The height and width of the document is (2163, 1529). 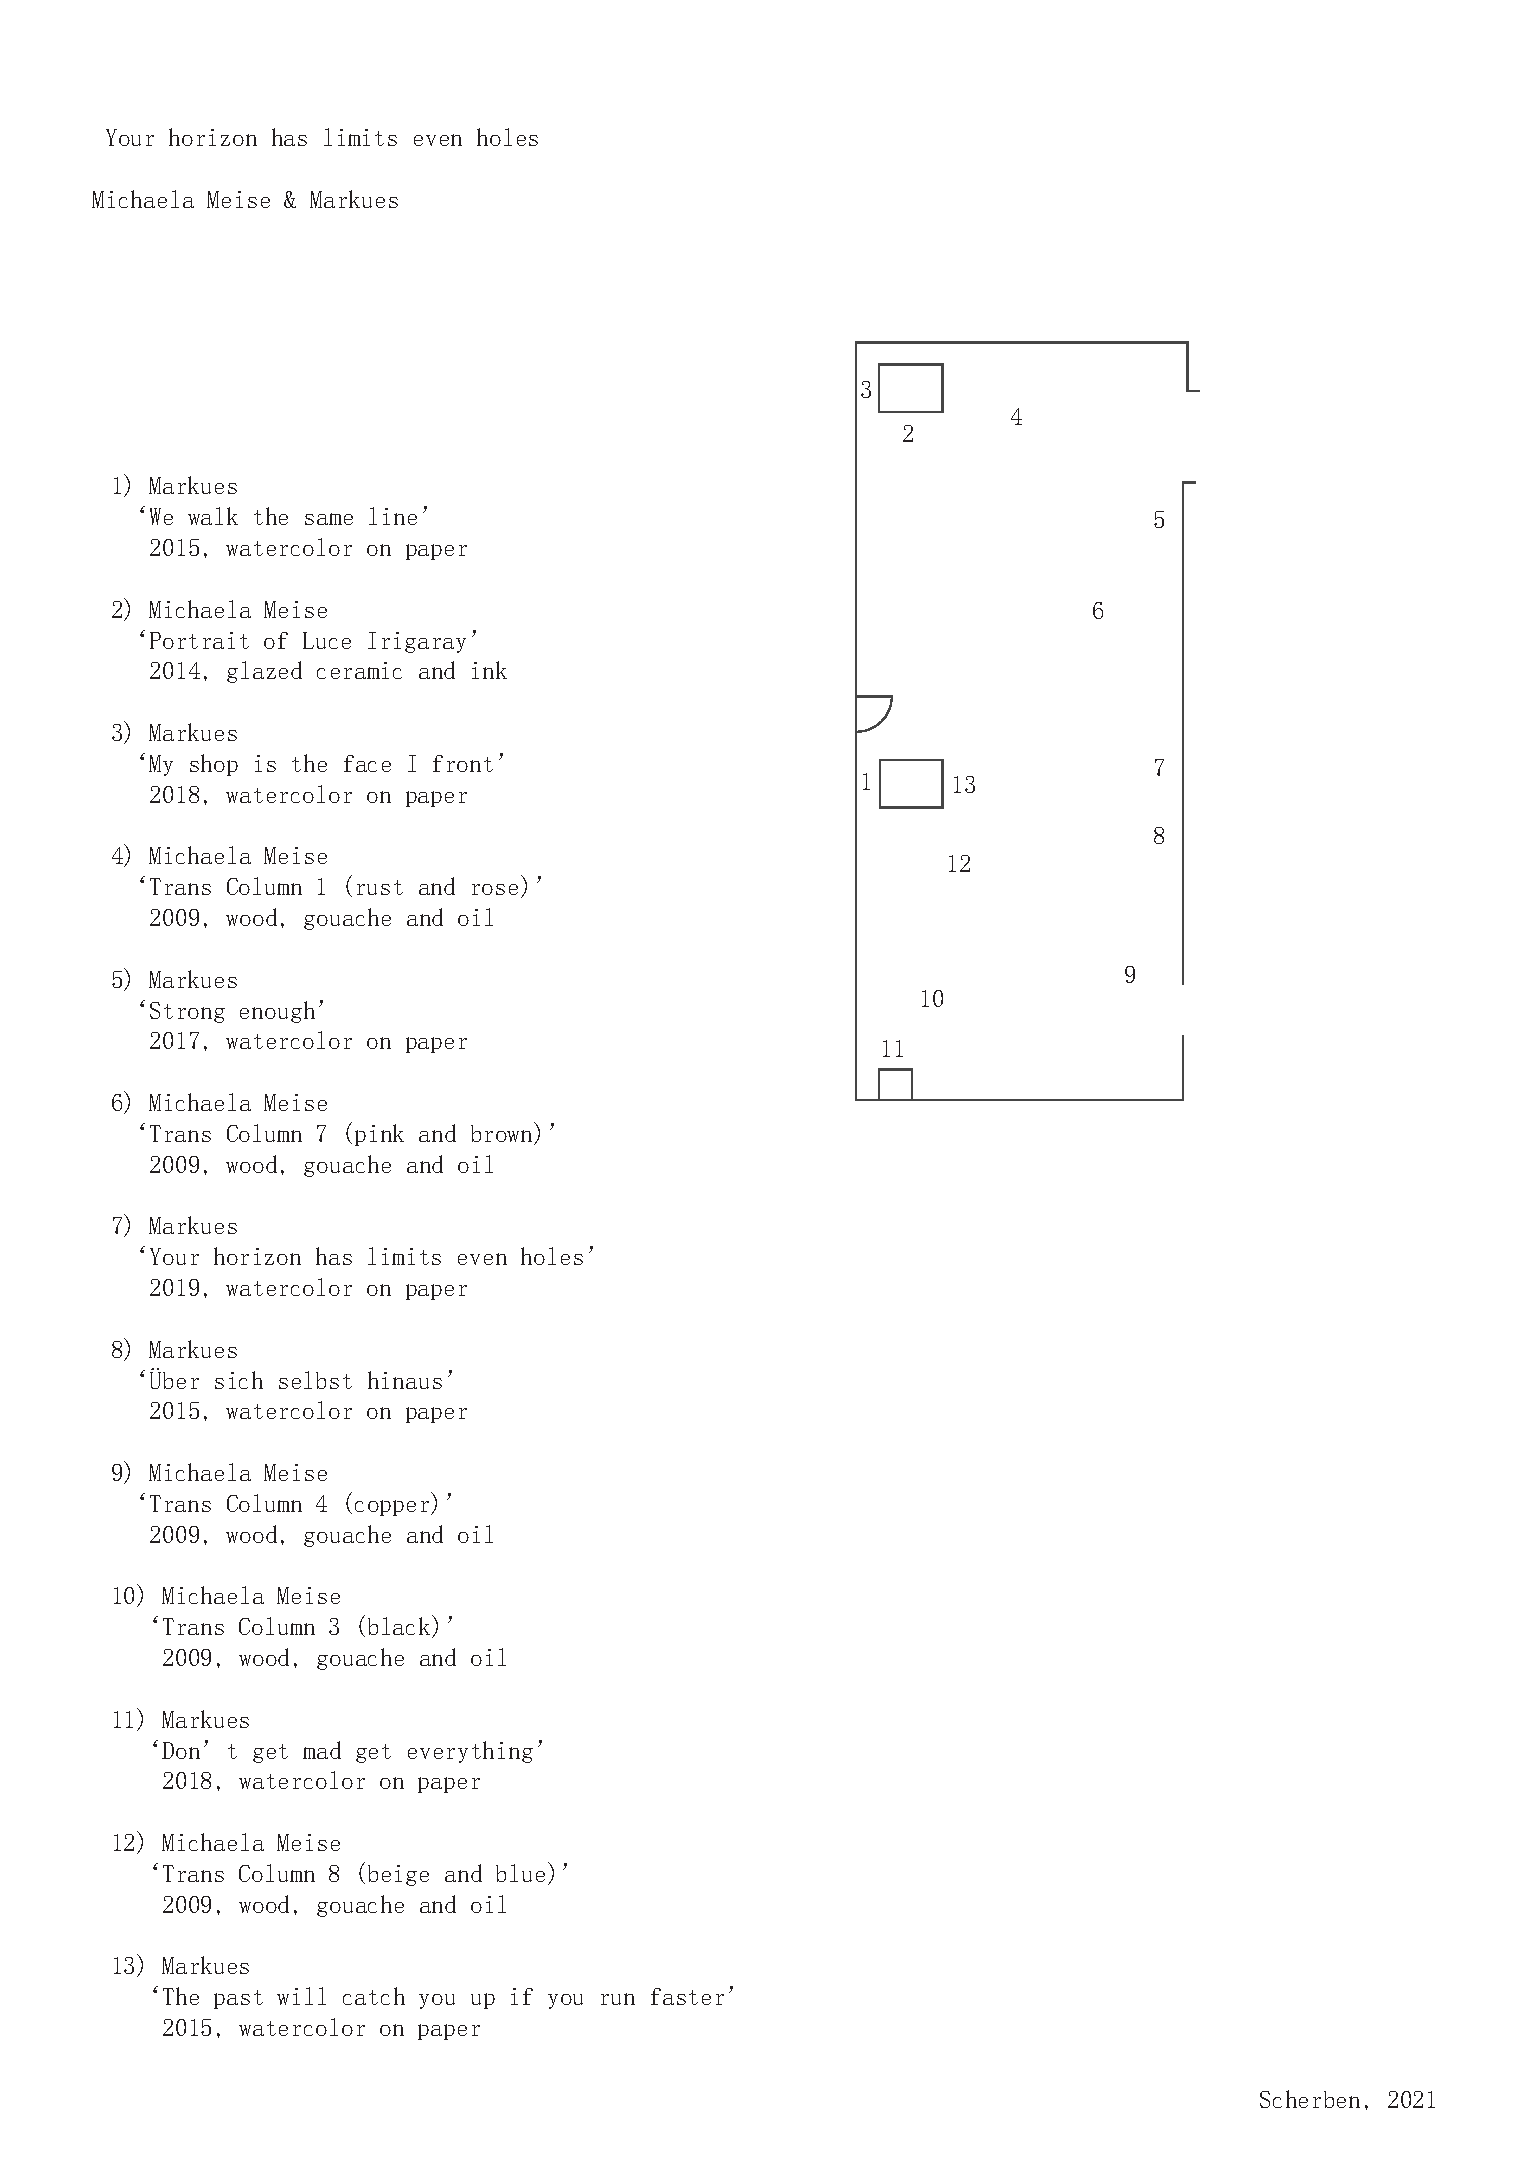 I want to click on shop, so click(x=214, y=765).
